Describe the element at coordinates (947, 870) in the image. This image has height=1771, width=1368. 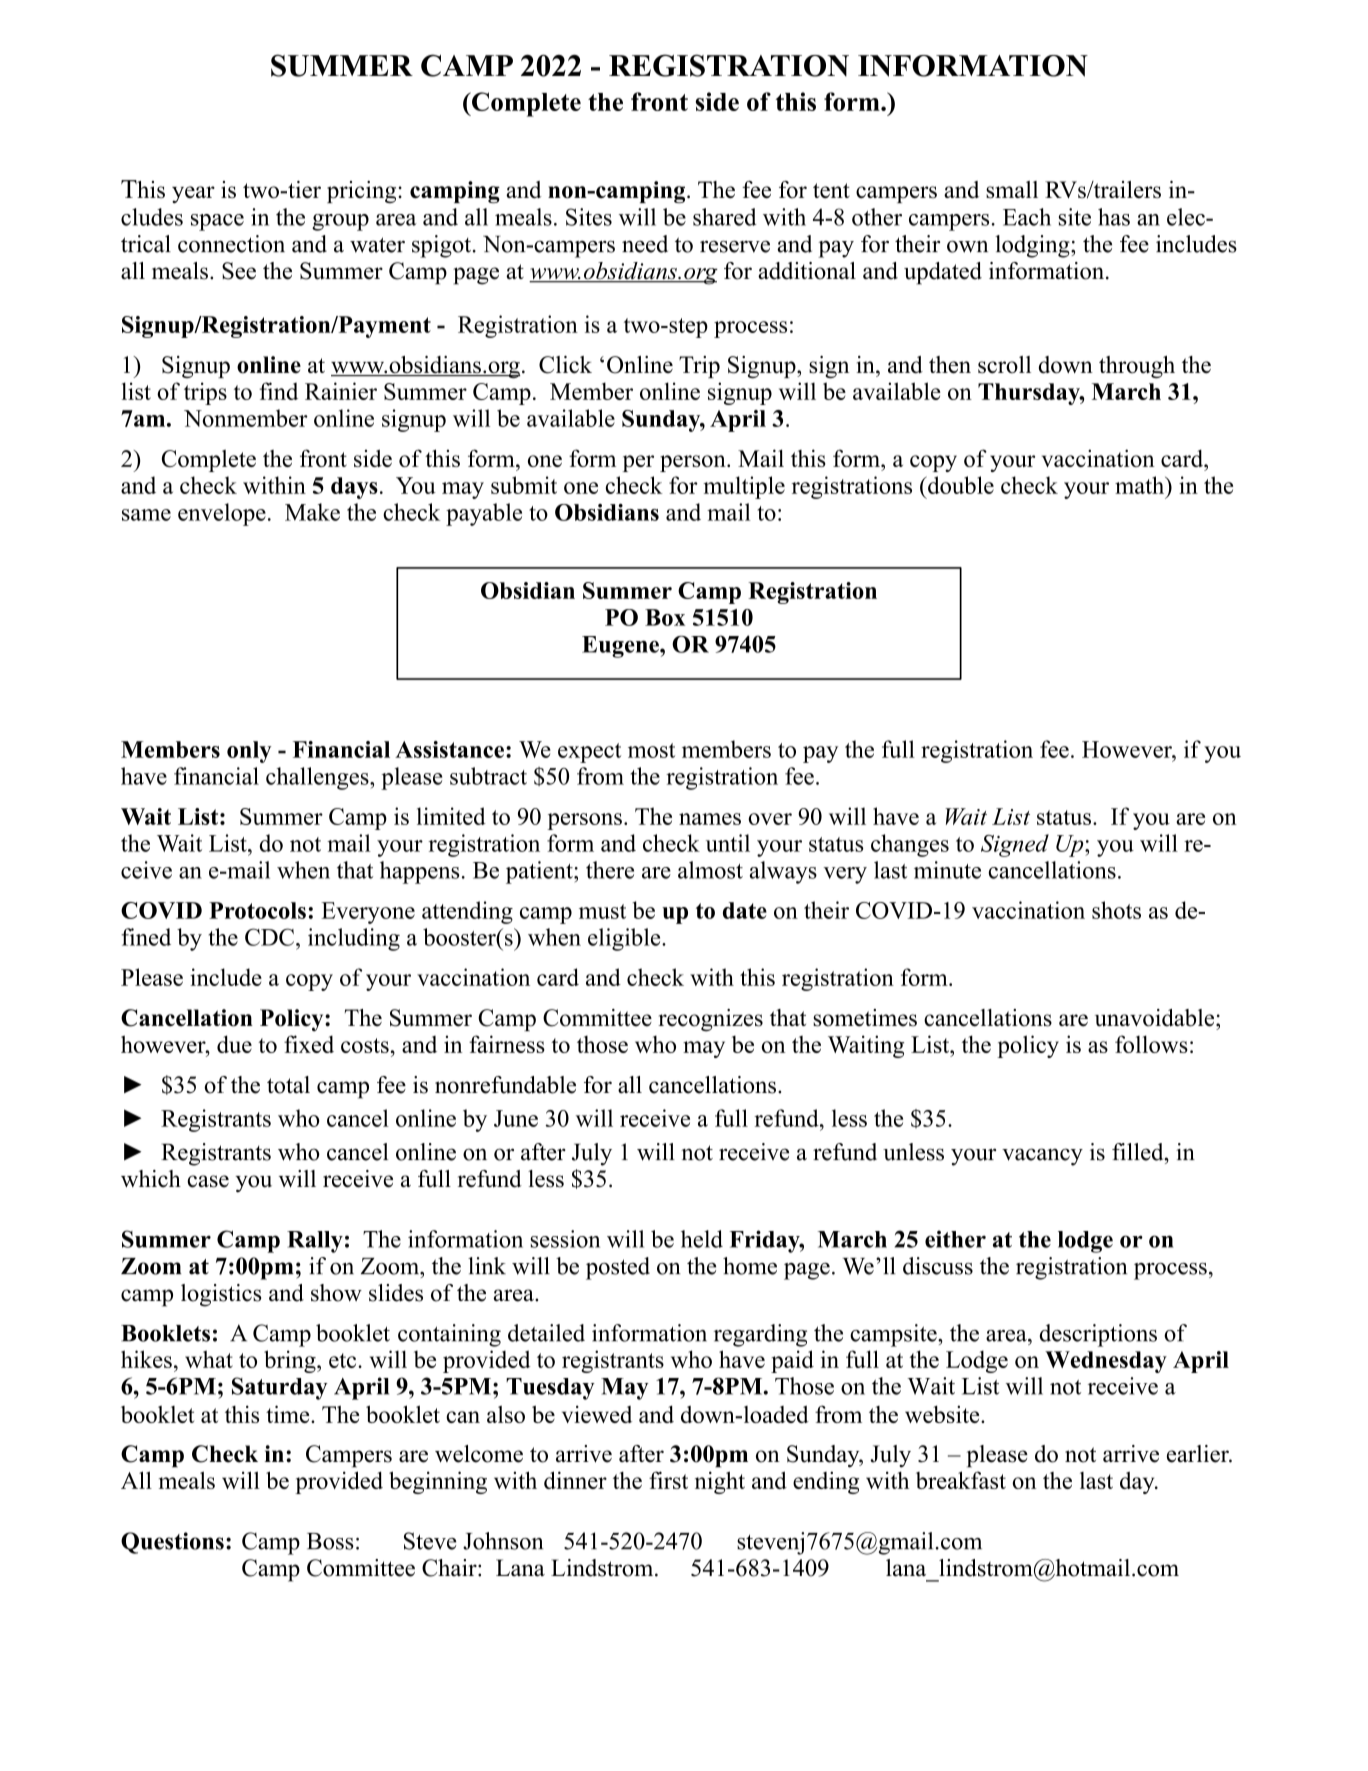
I see `minute` at that location.
